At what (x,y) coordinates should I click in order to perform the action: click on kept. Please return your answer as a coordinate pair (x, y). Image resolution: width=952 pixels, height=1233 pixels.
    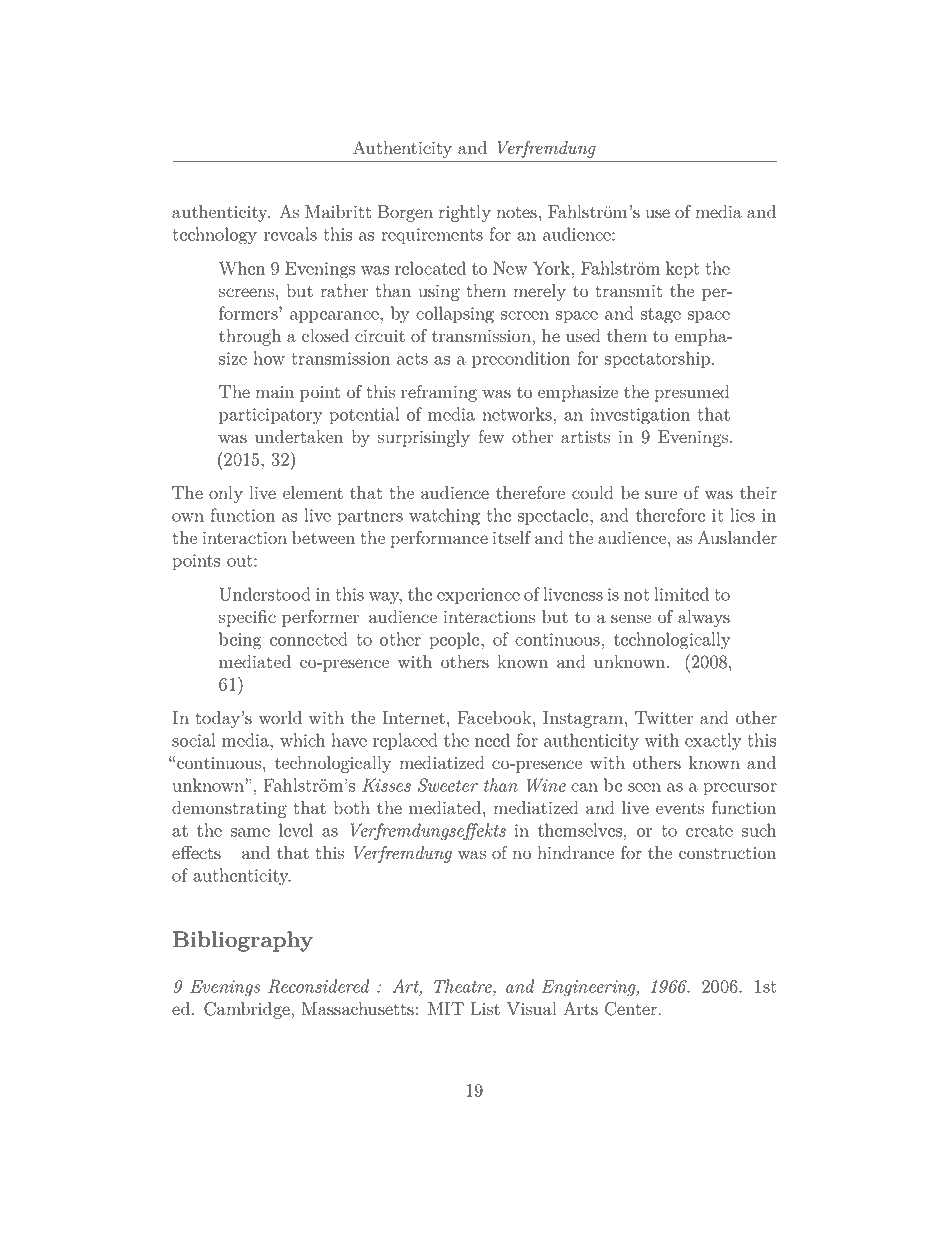
    Looking at the image, I should click on (682, 270).
